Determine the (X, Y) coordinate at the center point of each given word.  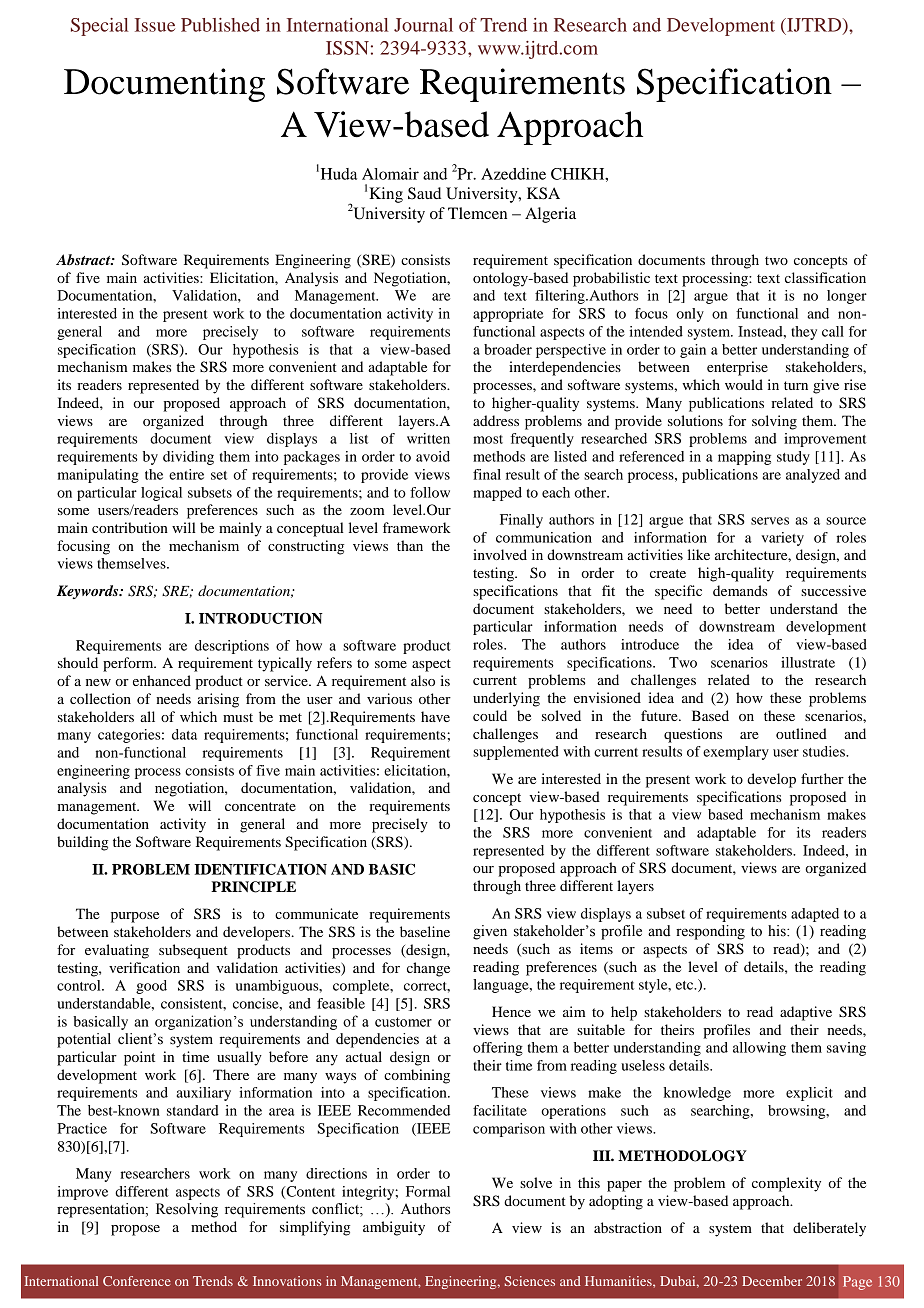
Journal (423, 25)
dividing (188, 458)
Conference (137, 1281)
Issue (155, 25)
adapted (815, 915)
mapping (744, 458)
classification (825, 277)
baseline (425, 931)
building (82, 843)
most (488, 439)
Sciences (530, 1281)
